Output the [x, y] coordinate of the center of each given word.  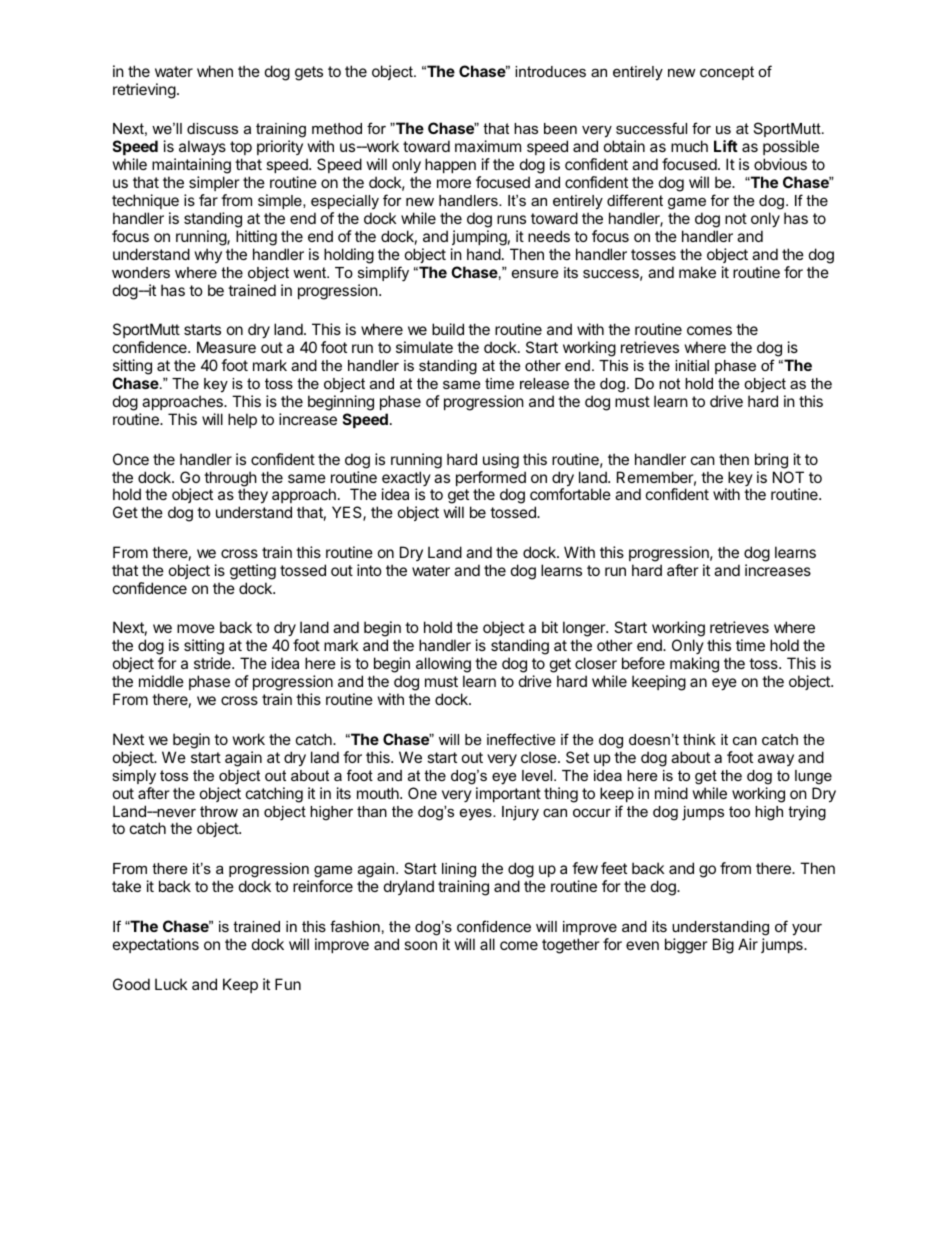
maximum [488, 146]
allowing [443, 666]
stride [213, 663]
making [694, 665]
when [215, 71]
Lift [726, 146]
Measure [226, 347]
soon [420, 945]
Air [748, 944]
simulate [424, 347]
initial [692, 365]
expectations [156, 945]
